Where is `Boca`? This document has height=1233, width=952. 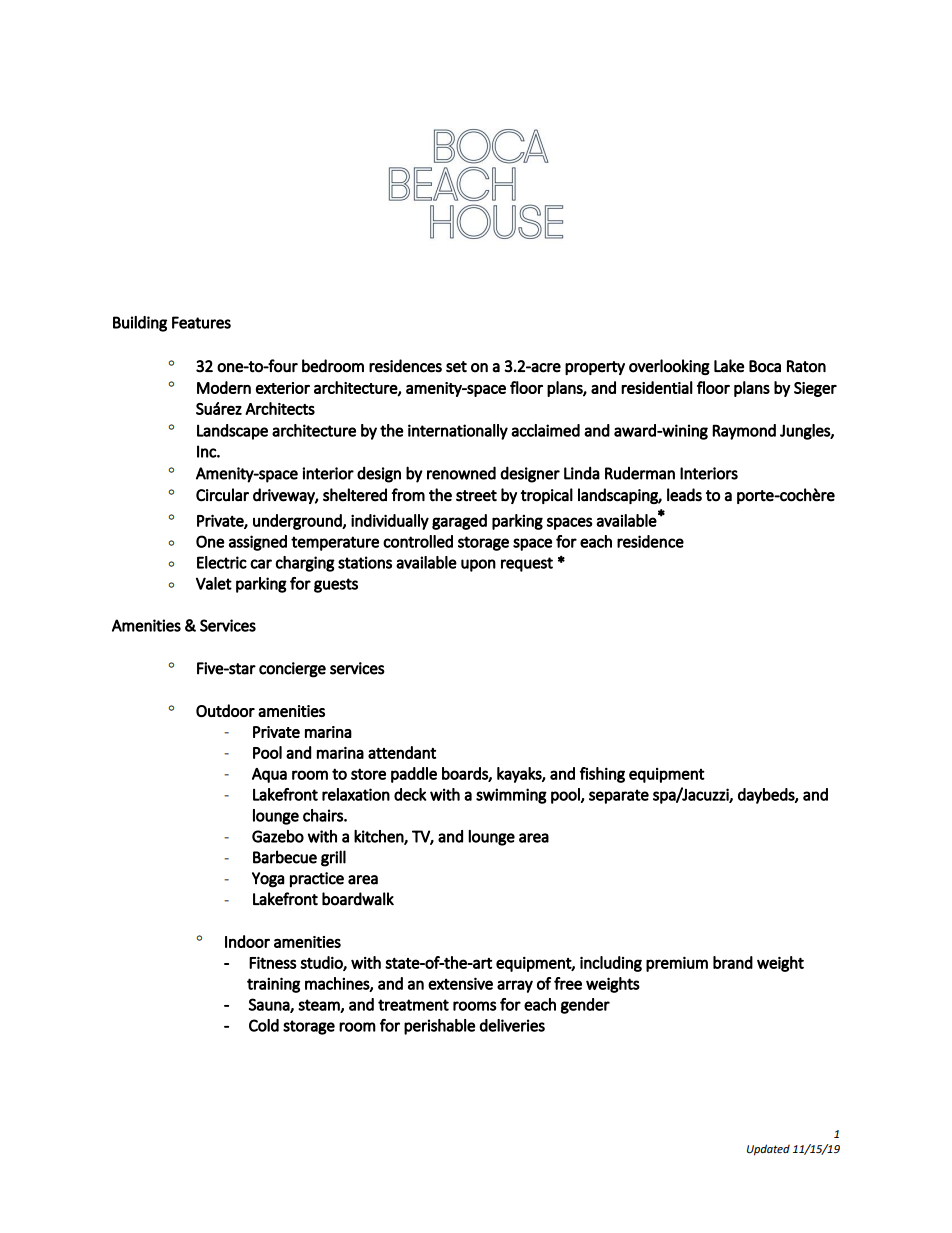 Boca is located at coordinates (765, 366).
